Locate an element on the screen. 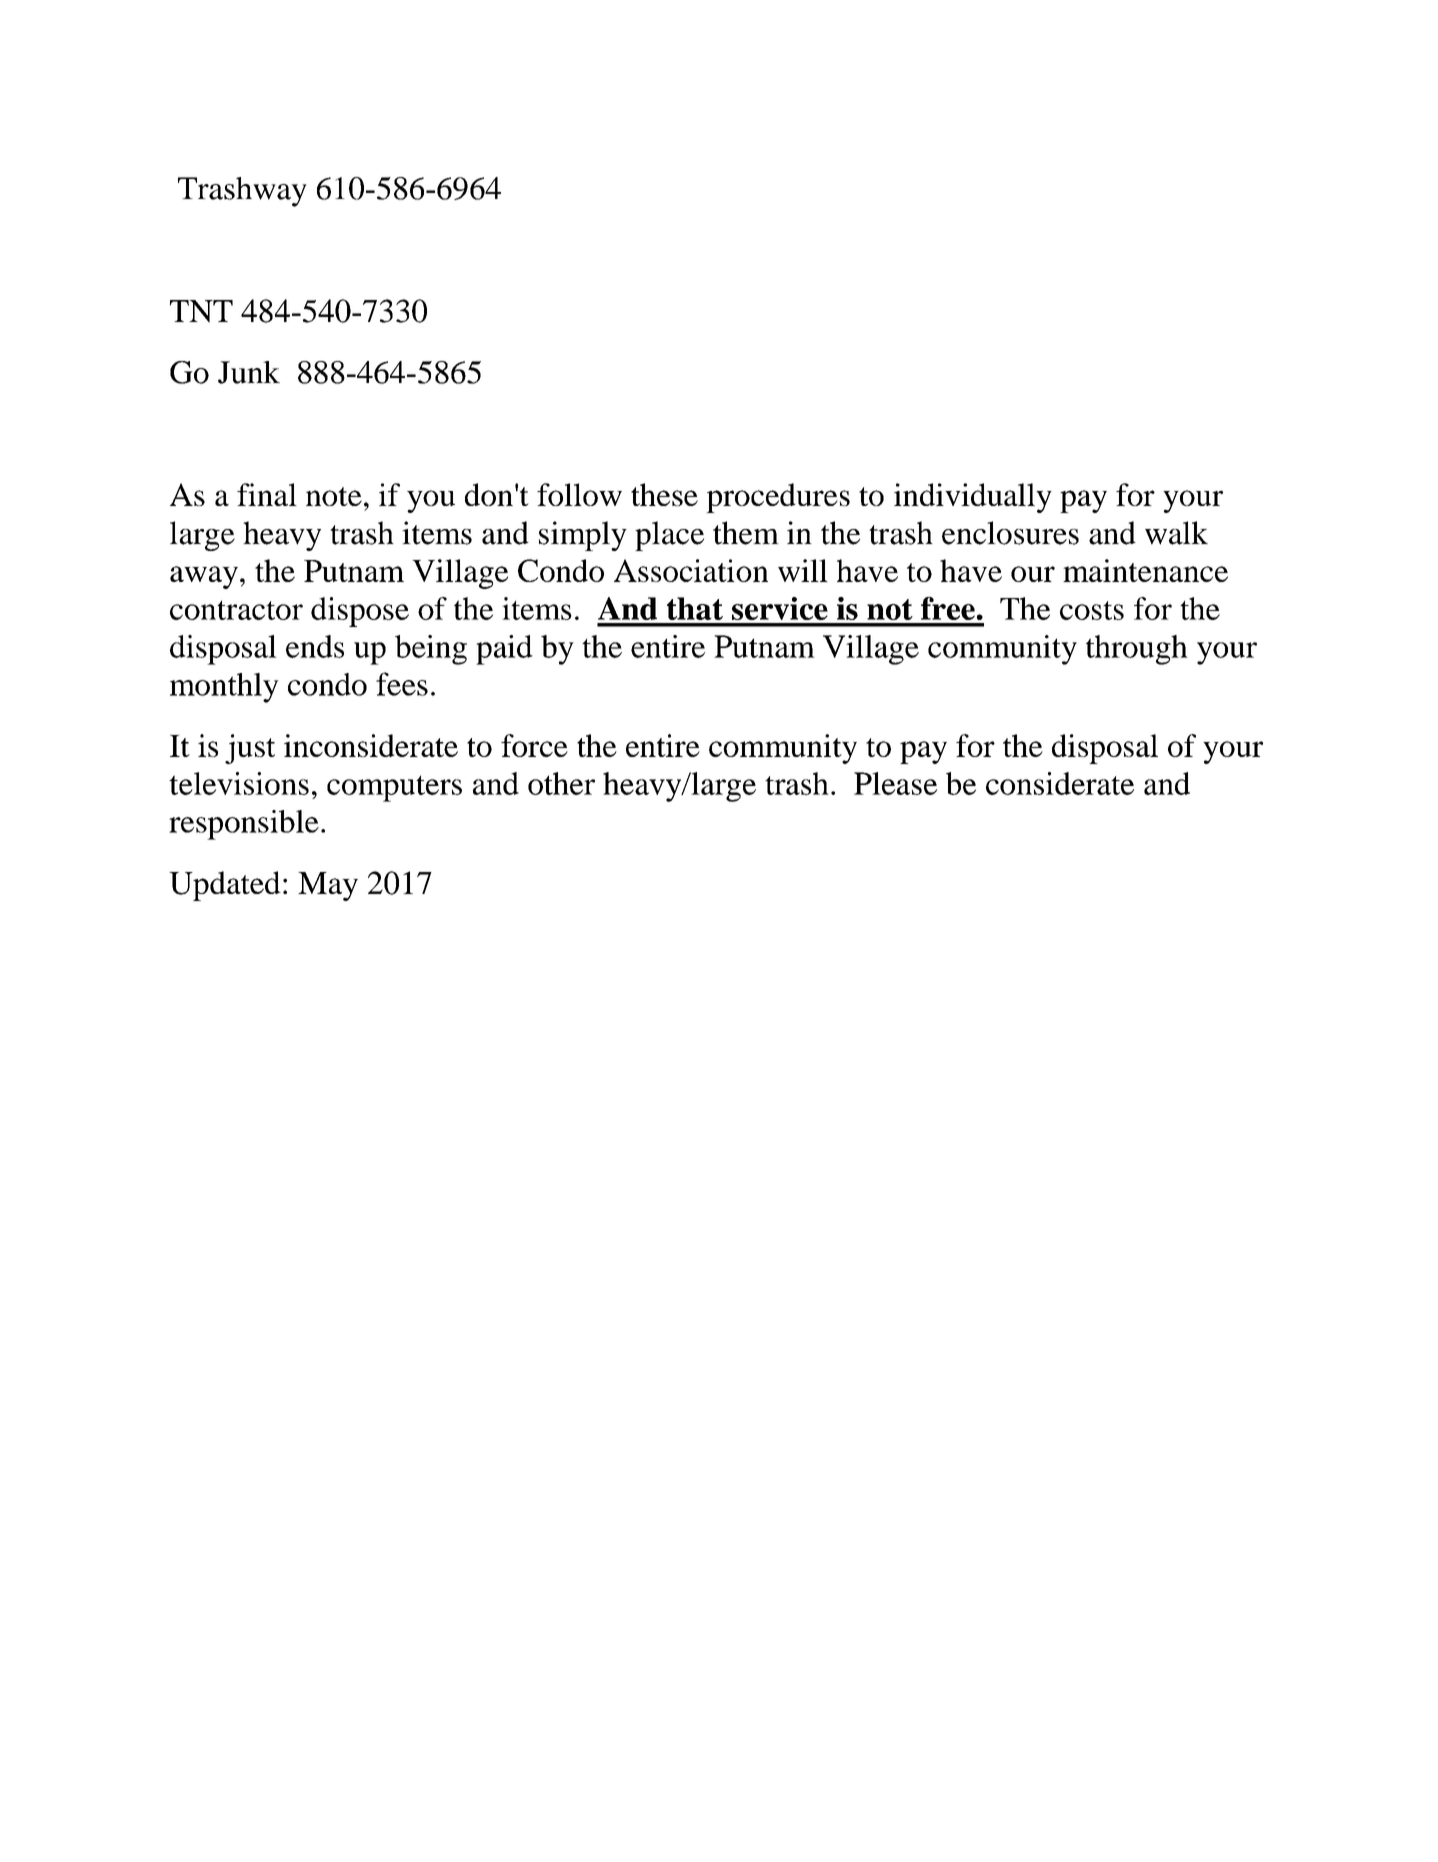 This screenshot has width=1438, height=1862. through is located at coordinates (1137, 650).
